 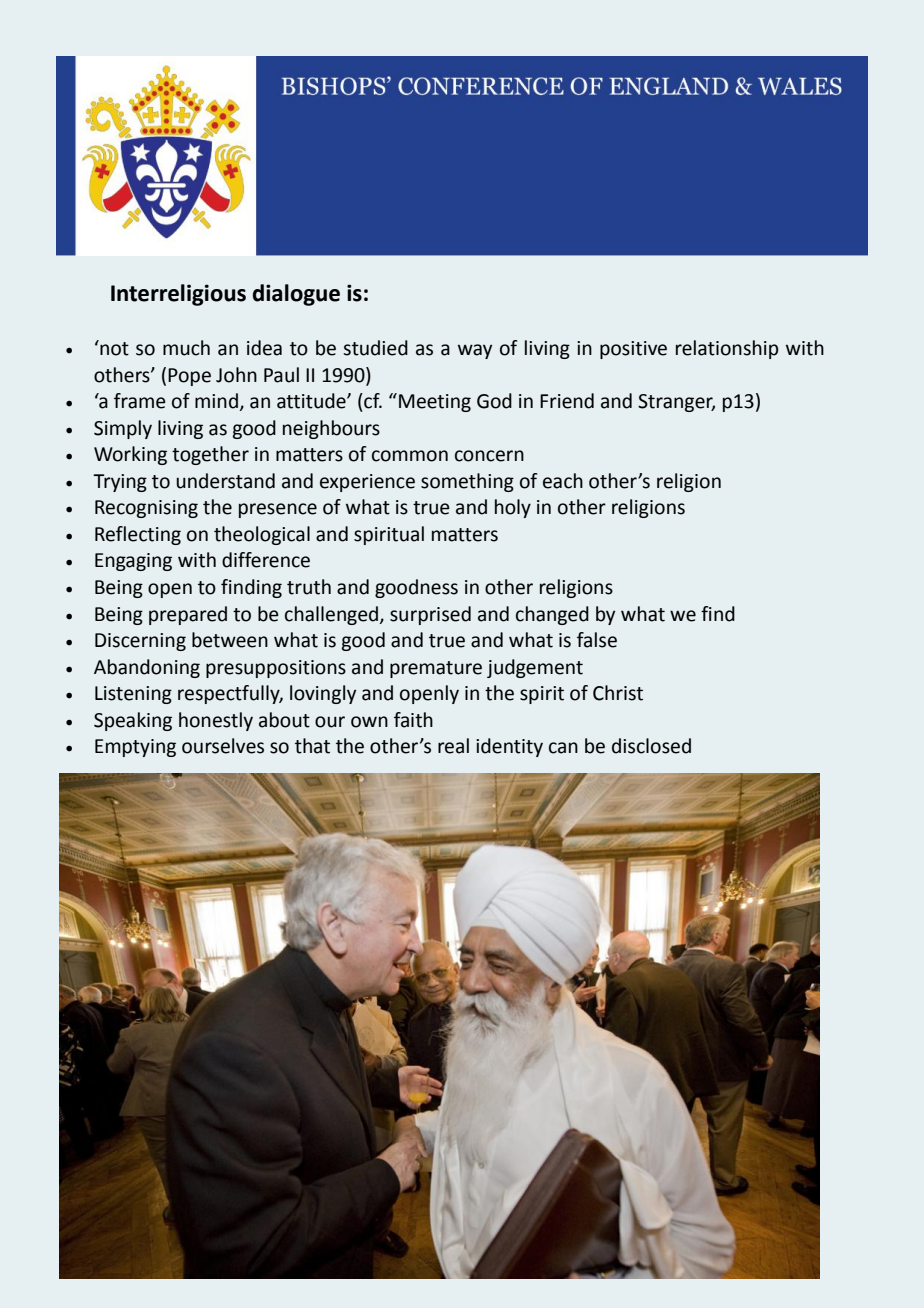 I want to click on false, so click(x=597, y=640).
